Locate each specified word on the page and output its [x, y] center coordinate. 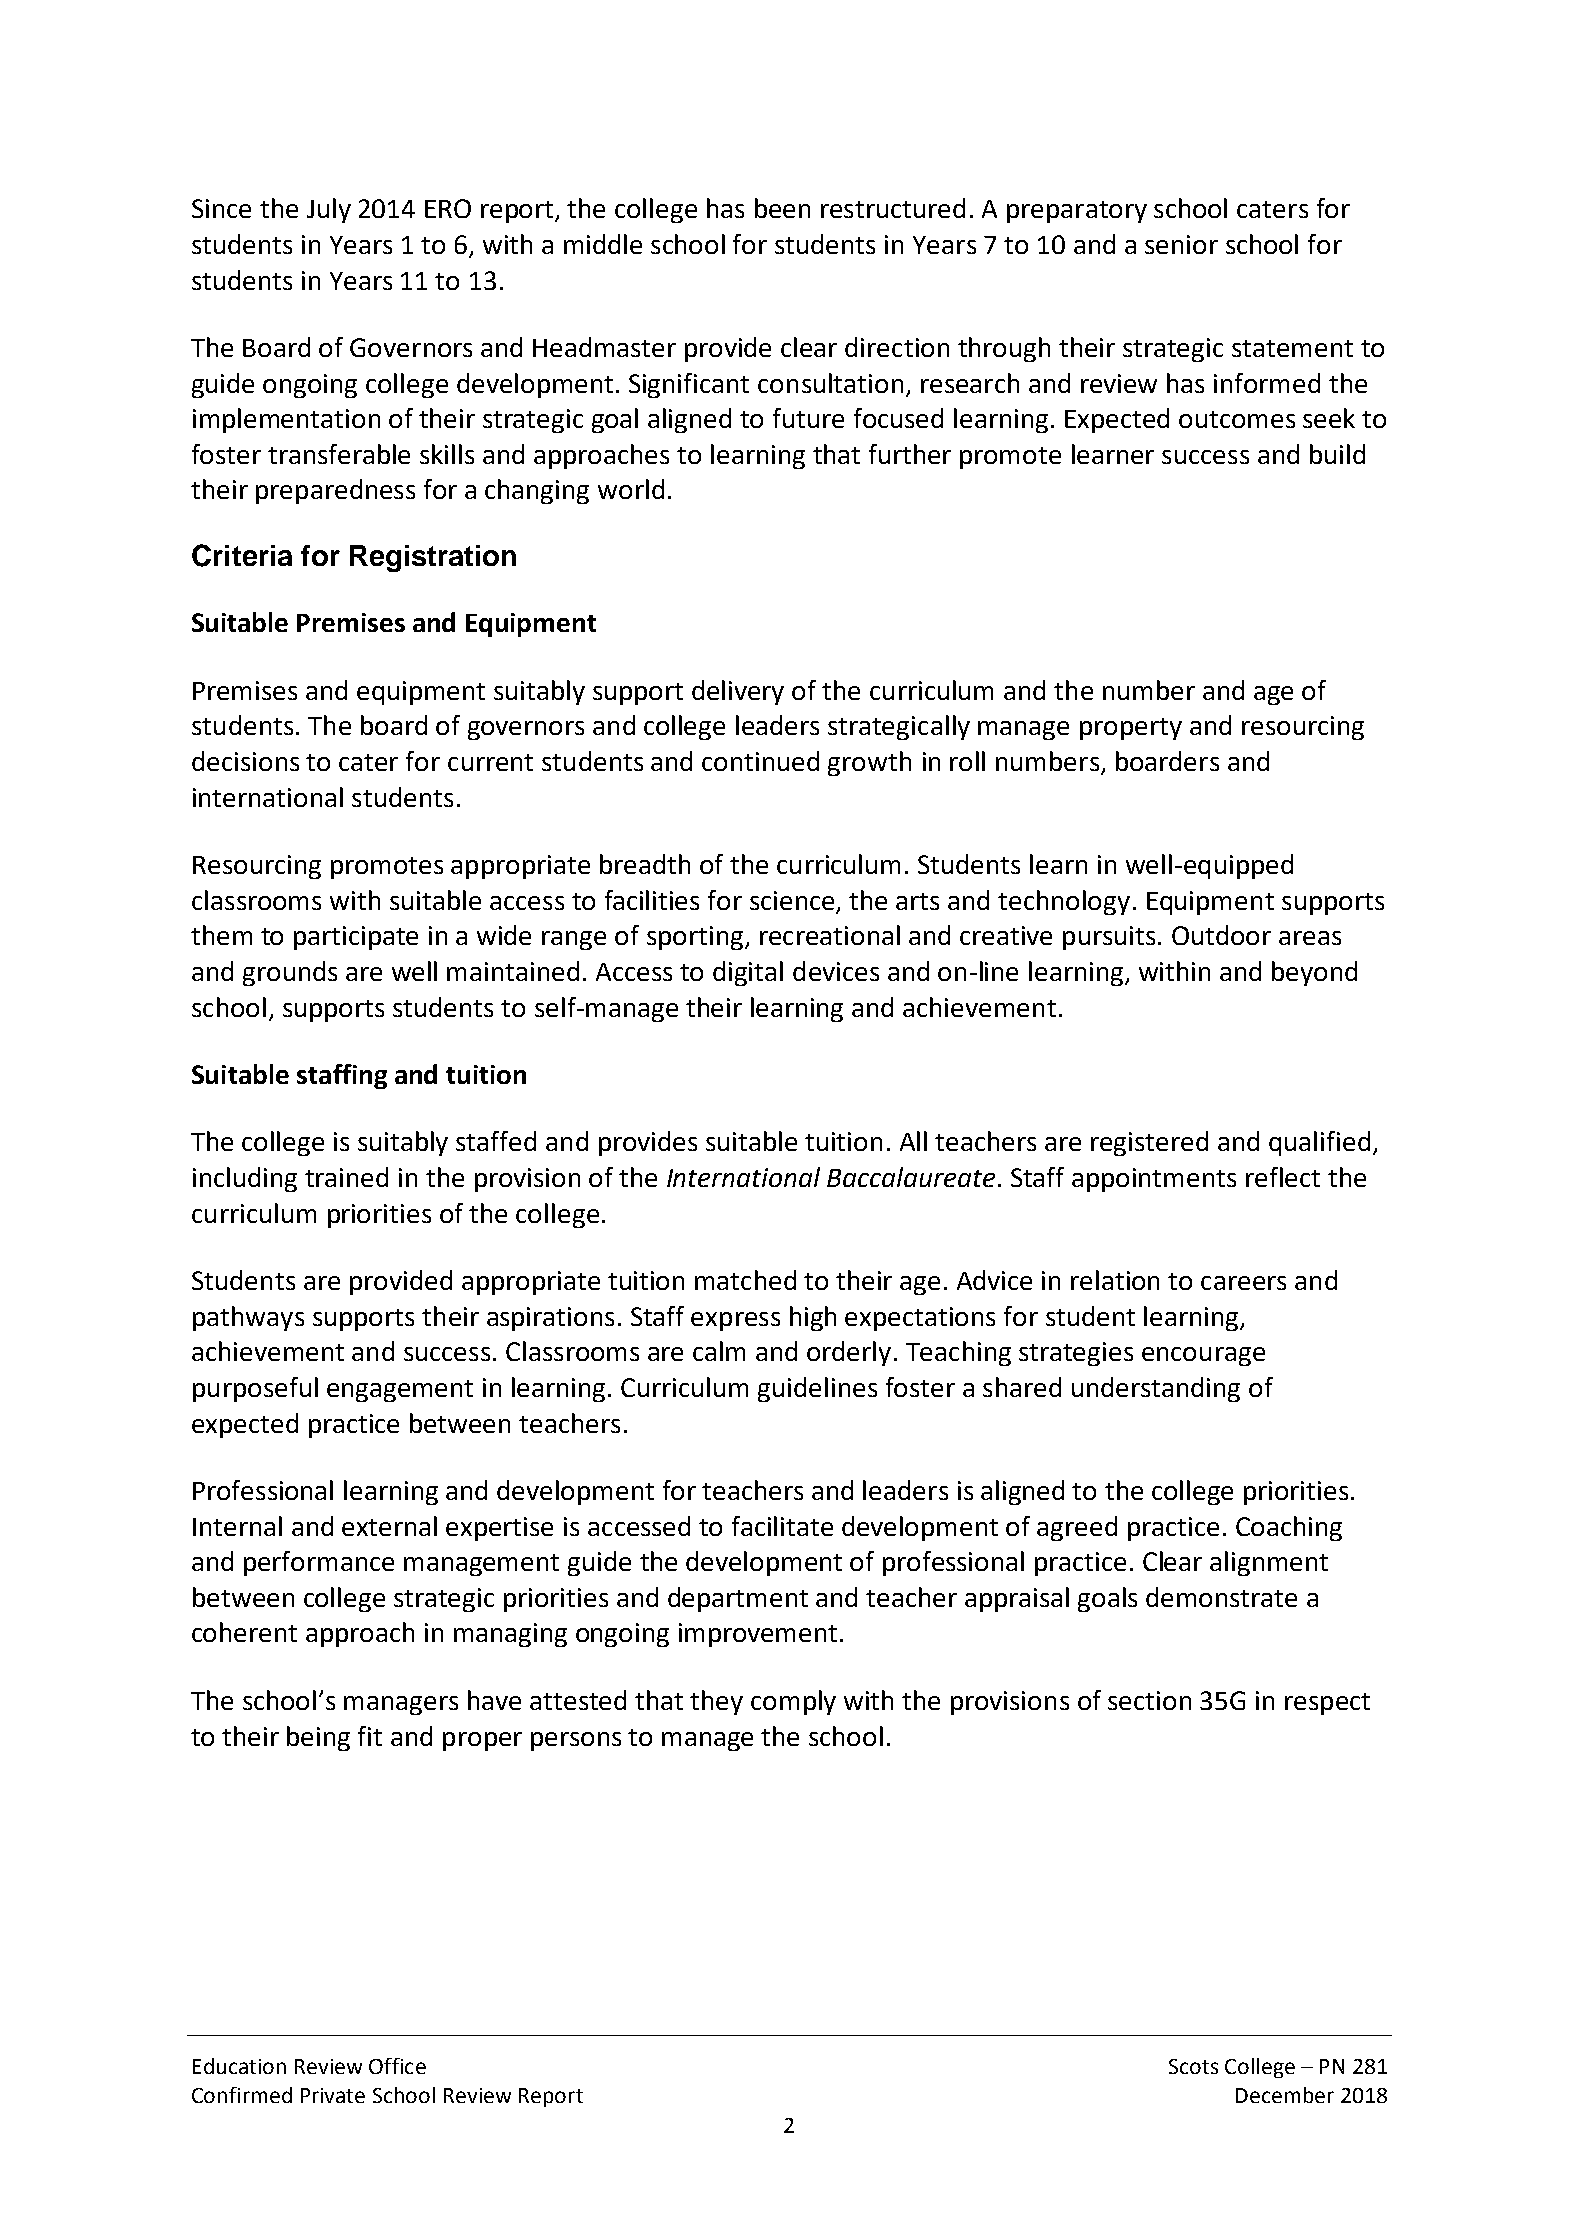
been [782, 208]
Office [397, 2066]
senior [1181, 244]
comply [793, 1702]
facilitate [782, 1526]
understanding [1156, 1389]
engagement [400, 1391]
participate [356, 938]
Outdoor [1221, 935]
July [329, 210]
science [792, 900]
